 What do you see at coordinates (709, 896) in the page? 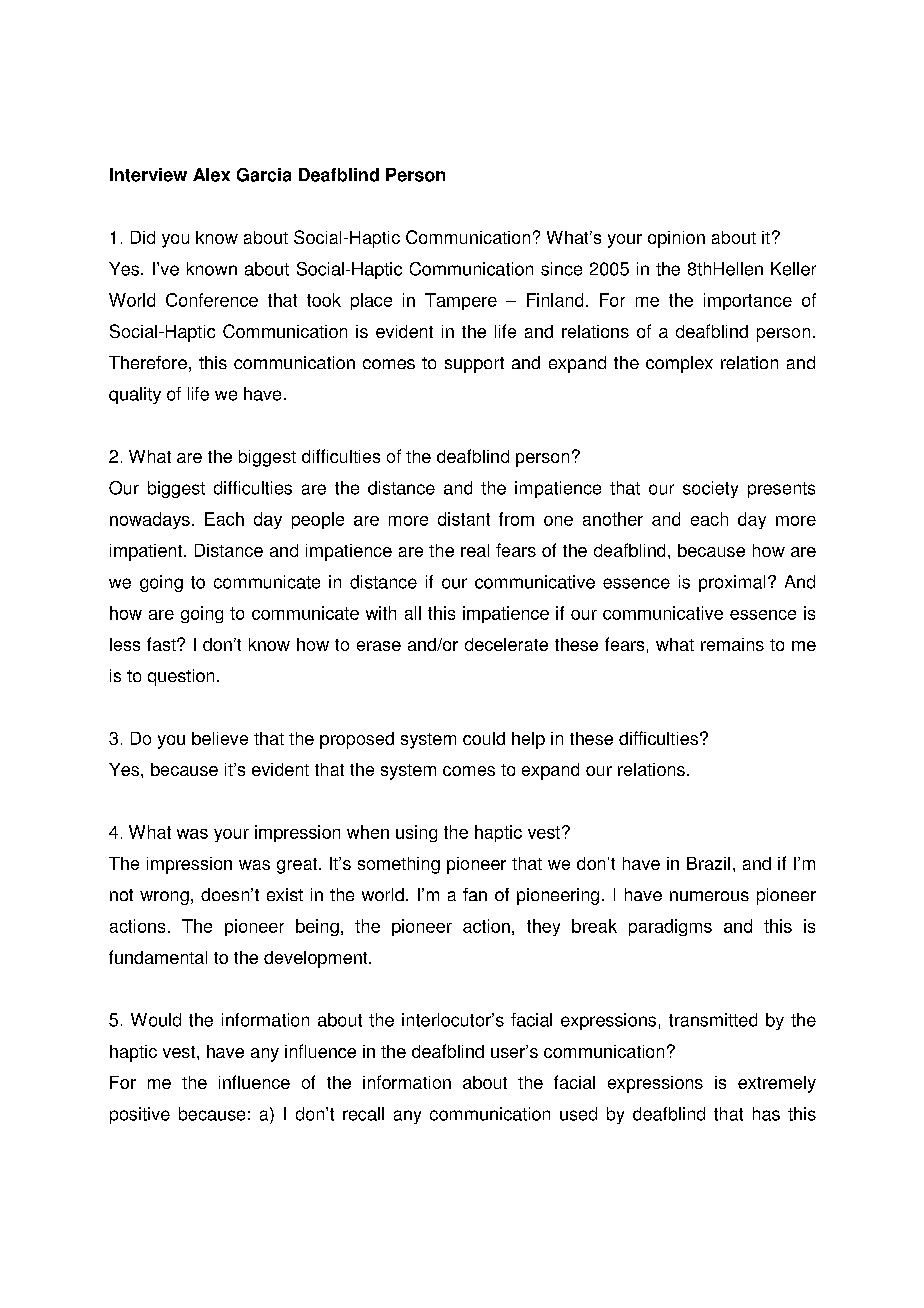
I see `numerous` at bounding box center [709, 896].
